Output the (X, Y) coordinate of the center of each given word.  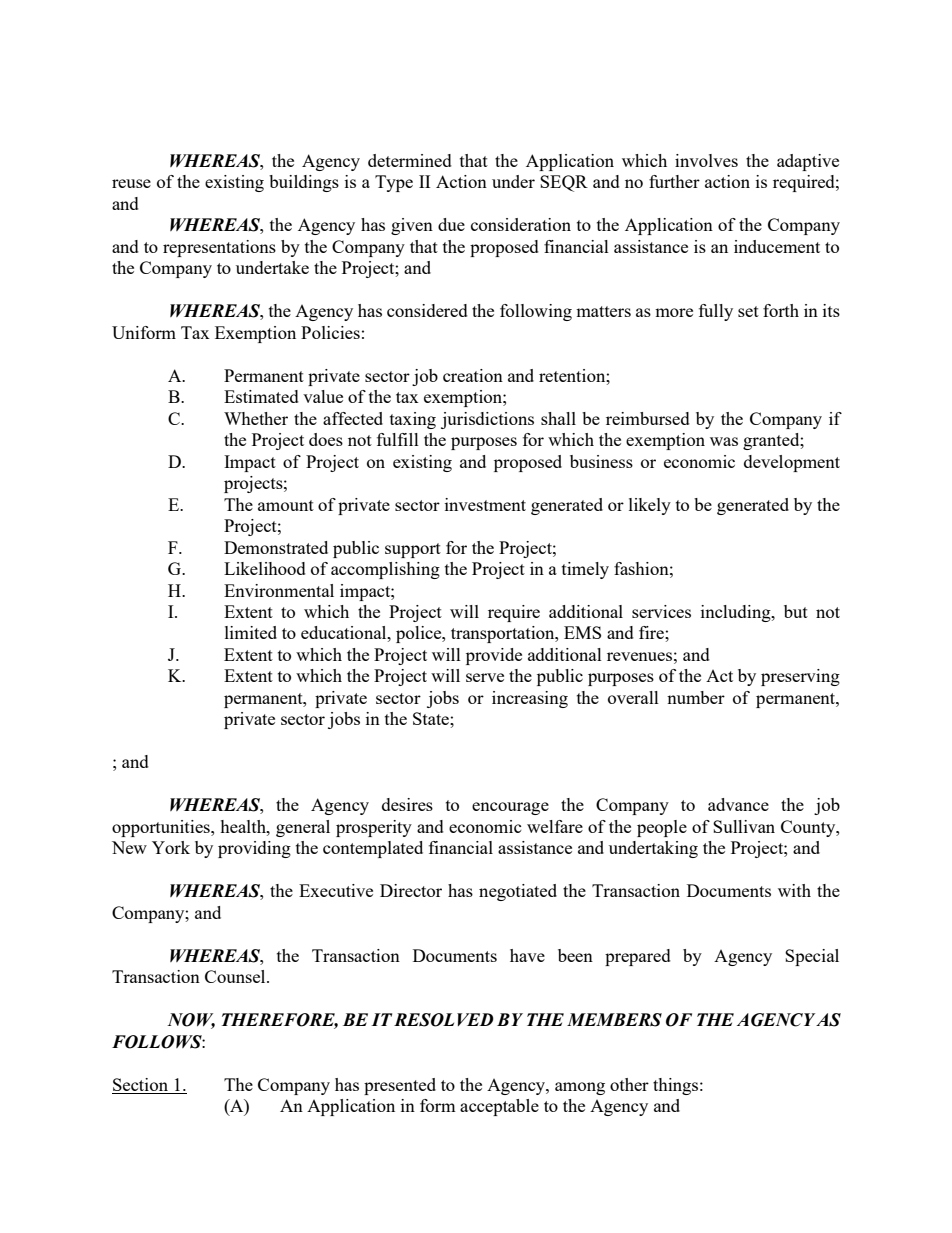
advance (738, 804)
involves (706, 160)
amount (286, 505)
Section (140, 1084)
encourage (510, 808)
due (451, 224)
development (792, 463)
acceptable (499, 1107)
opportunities (162, 828)
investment (485, 504)
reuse (131, 183)
